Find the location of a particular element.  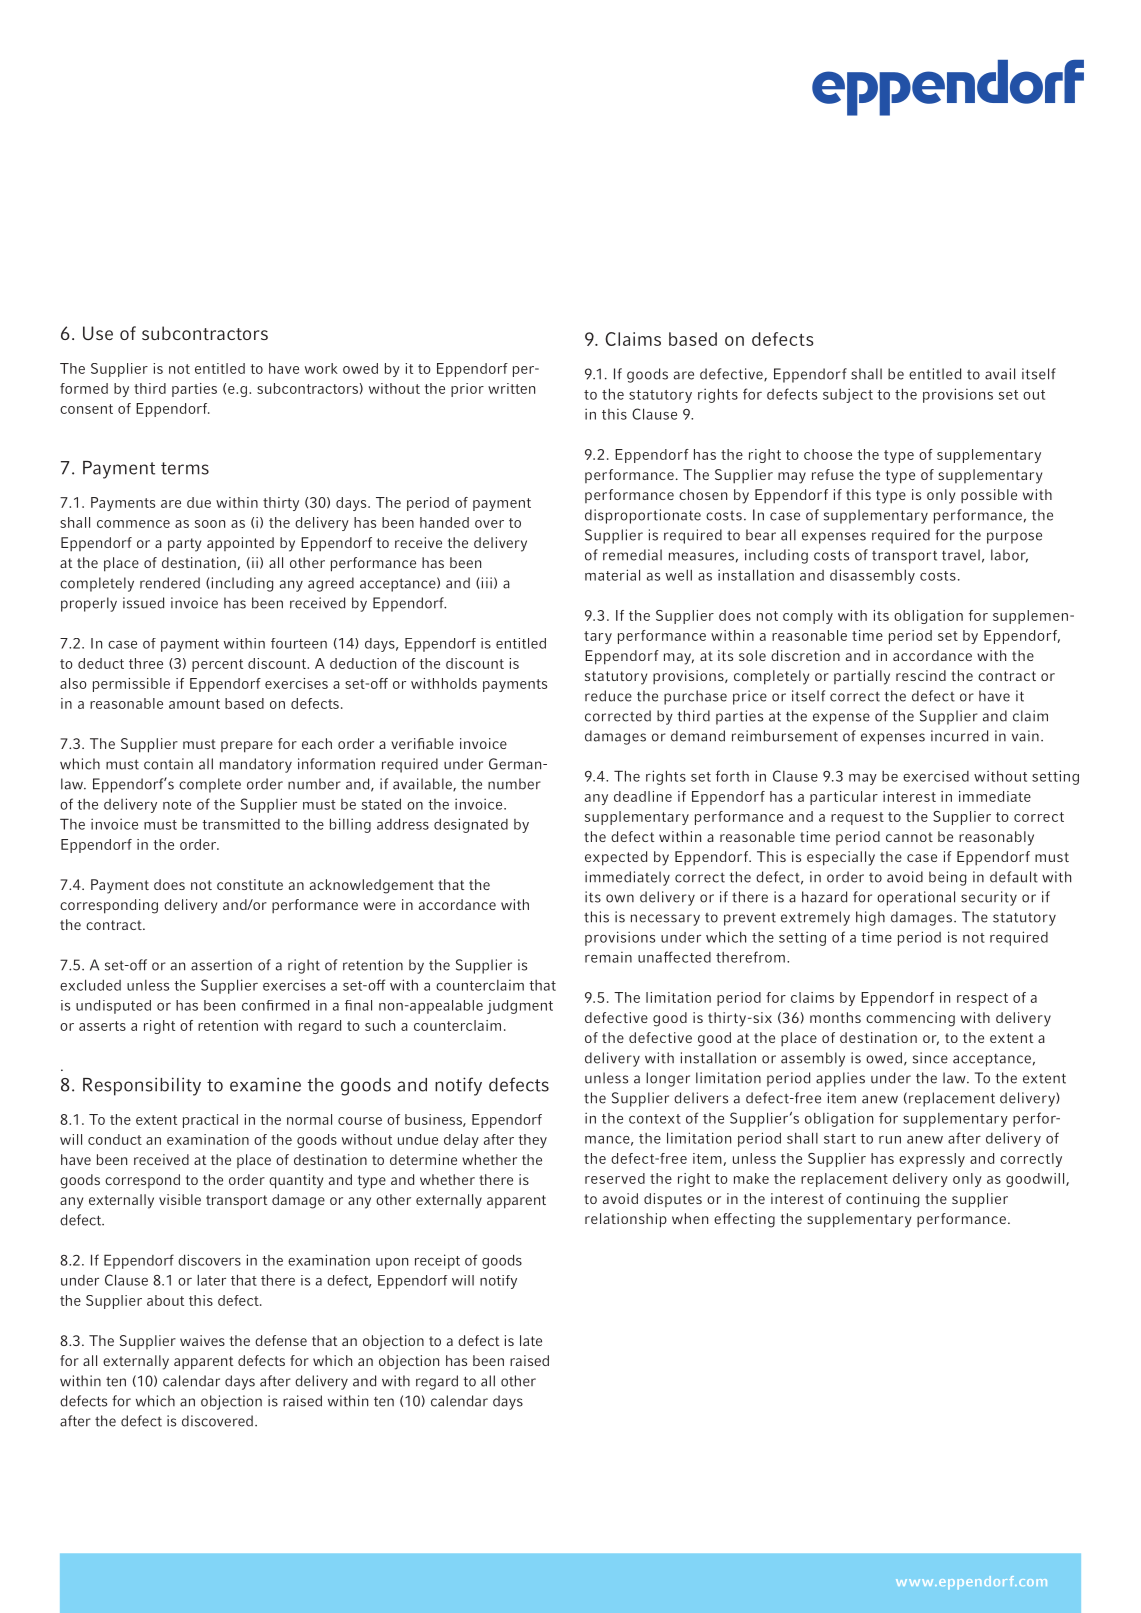

continuing is located at coordinates (882, 1200).
